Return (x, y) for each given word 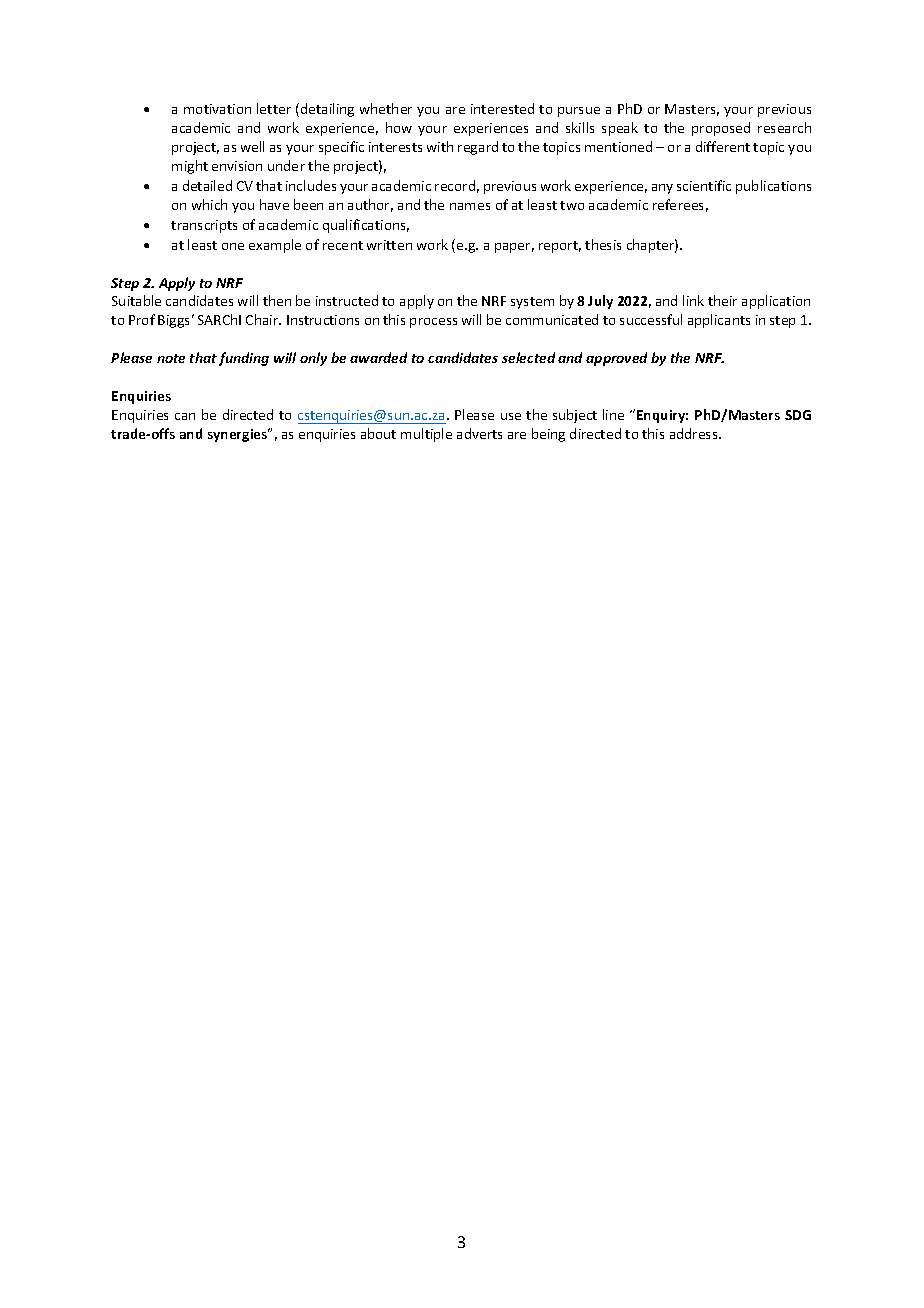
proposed (721, 129)
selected (528, 357)
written (389, 245)
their (722, 300)
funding (244, 359)
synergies (239, 435)
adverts (479, 433)
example (275, 246)
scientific (704, 185)
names (470, 206)
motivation (217, 109)
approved (616, 359)
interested (502, 108)
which (209, 204)
